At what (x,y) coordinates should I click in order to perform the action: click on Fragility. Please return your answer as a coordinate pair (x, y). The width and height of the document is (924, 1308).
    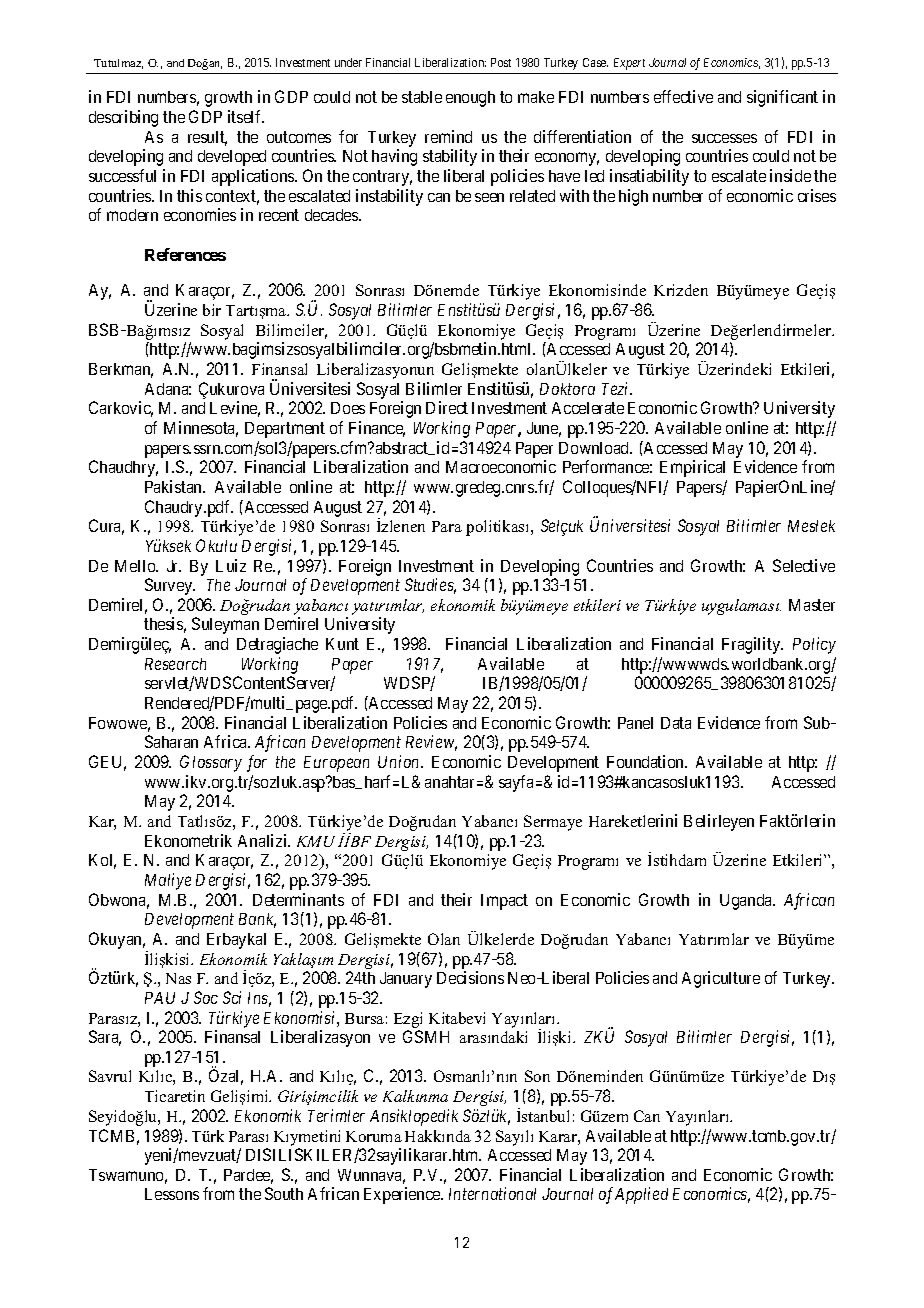
    Looking at the image, I should click on (752, 645).
